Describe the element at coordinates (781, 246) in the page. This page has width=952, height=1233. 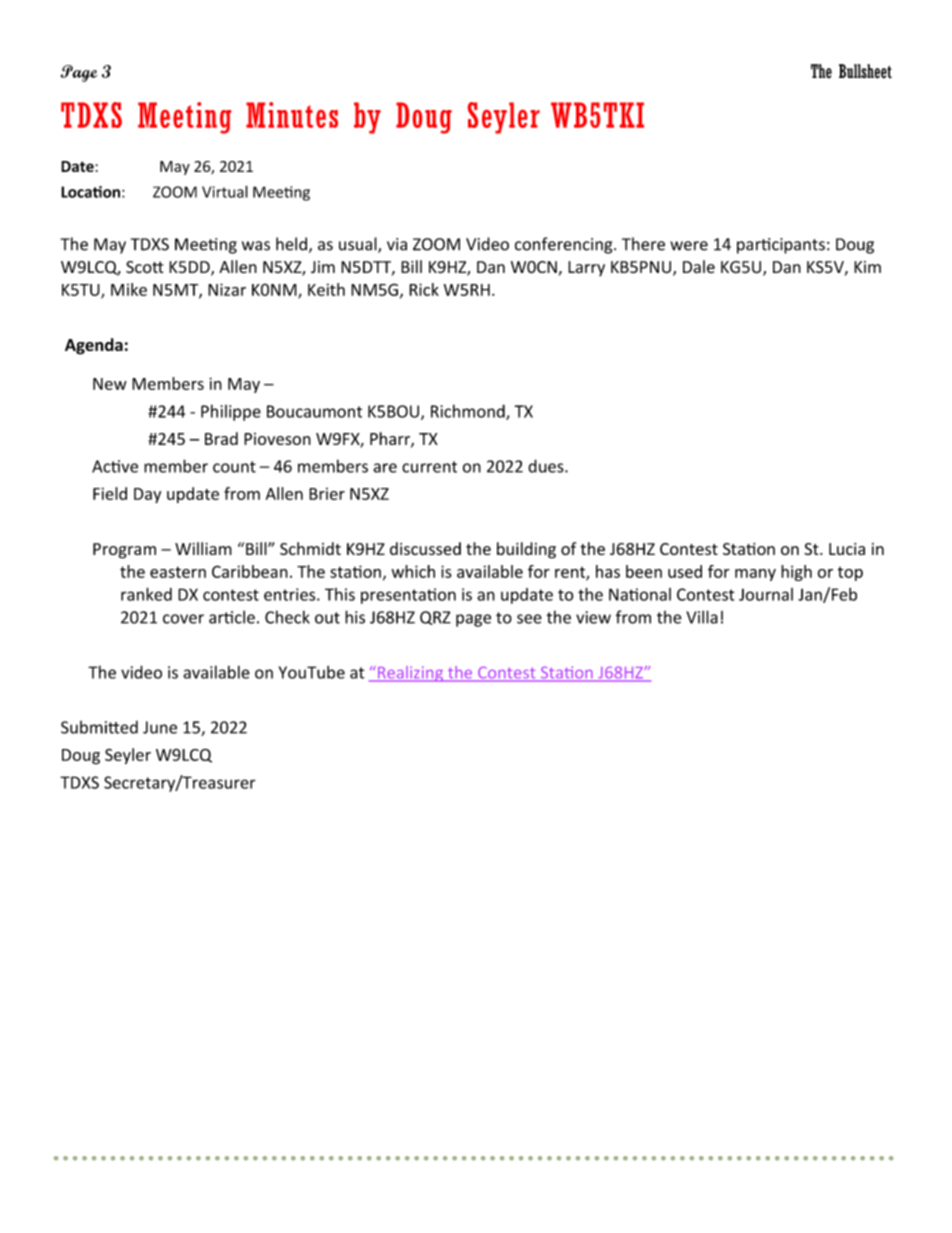
I see `participants` at that location.
